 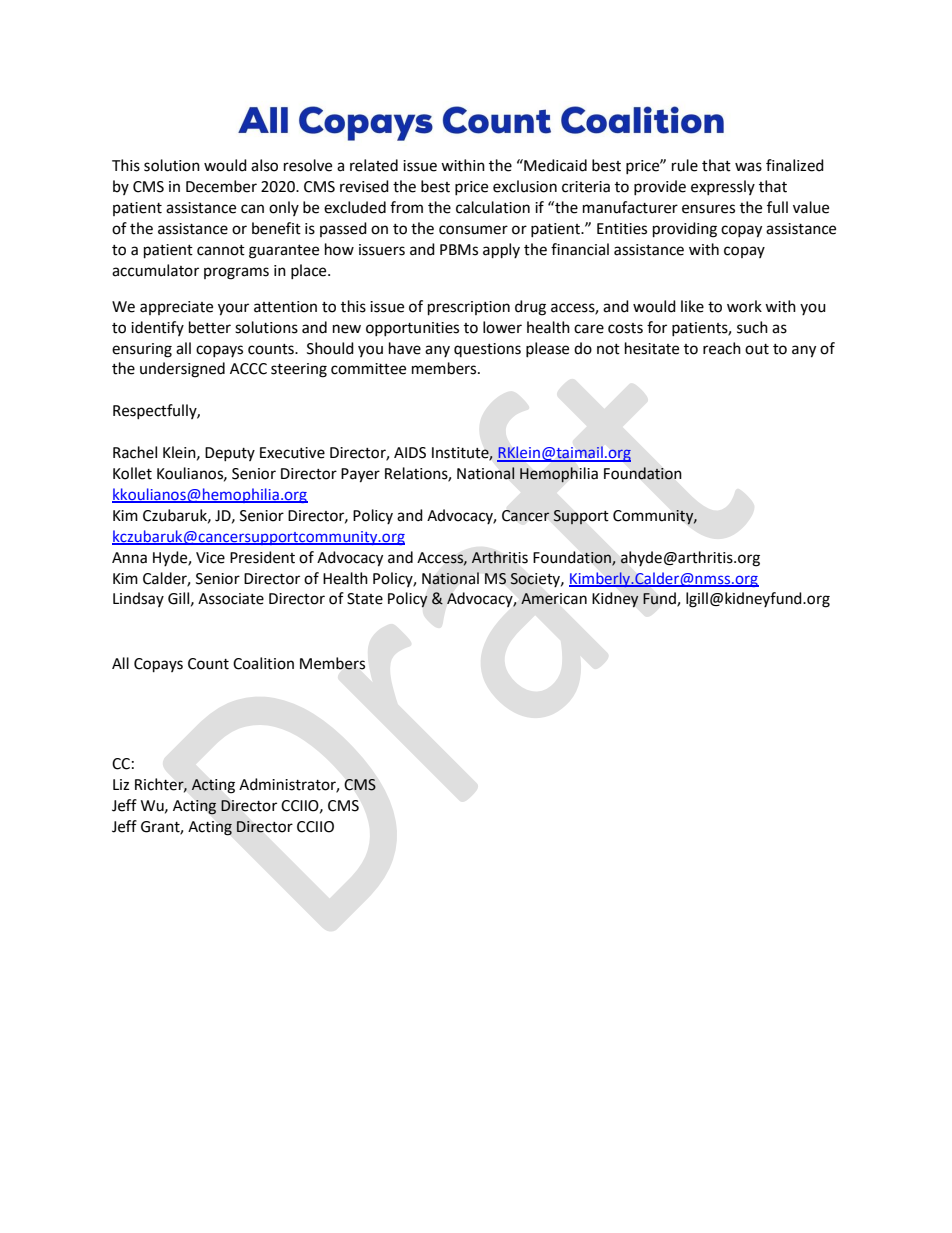 What do you see at coordinates (525, 186) in the document?
I see `exclusion` at bounding box center [525, 186].
